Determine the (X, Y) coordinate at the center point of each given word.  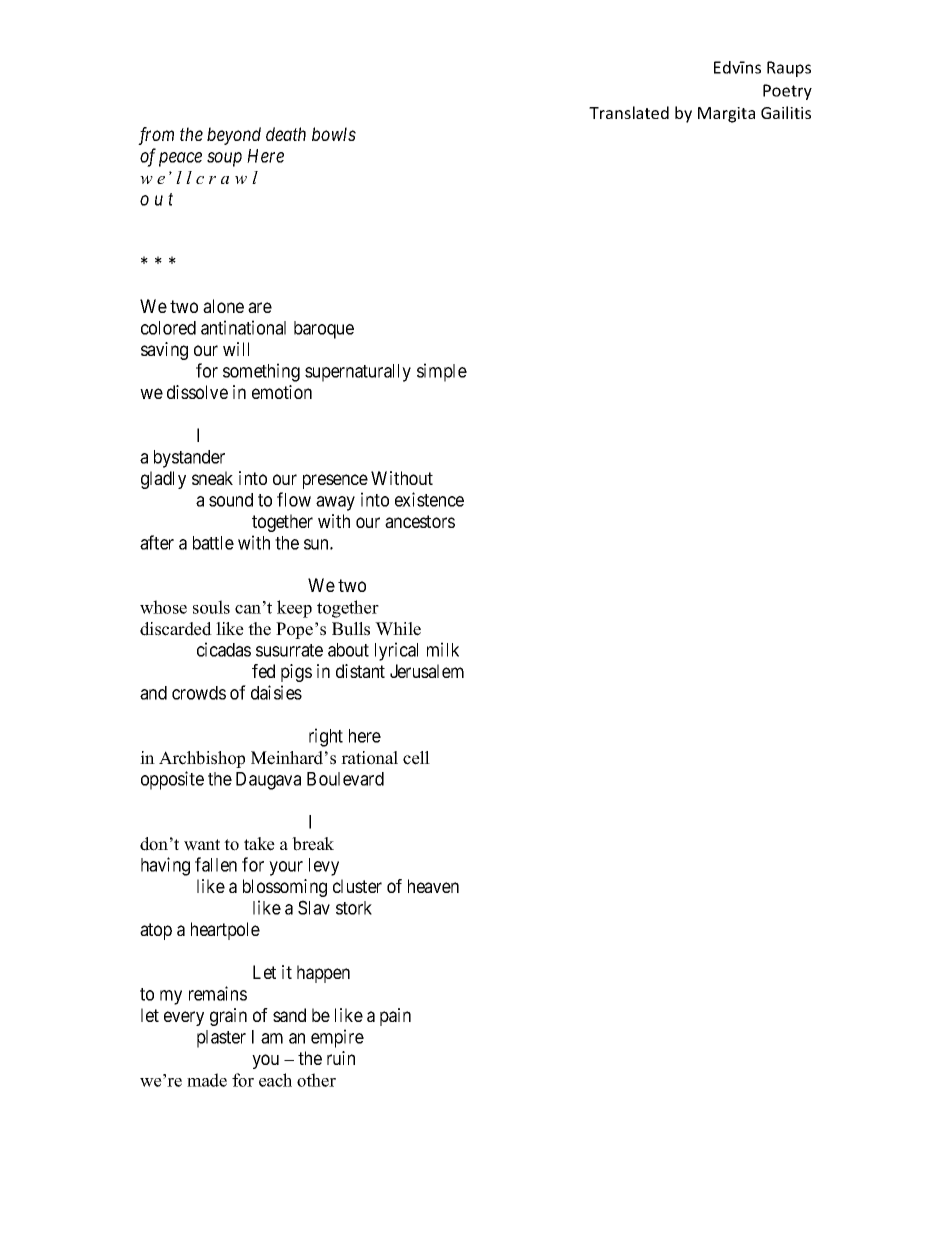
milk (443, 649)
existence (429, 499)
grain (228, 1017)
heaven (433, 886)
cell (416, 758)
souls (211, 607)
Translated (629, 112)
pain (395, 1017)
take (259, 844)
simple (442, 372)
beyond (234, 136)
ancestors (420, 521)
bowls (334, 134)
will (236, 349)
